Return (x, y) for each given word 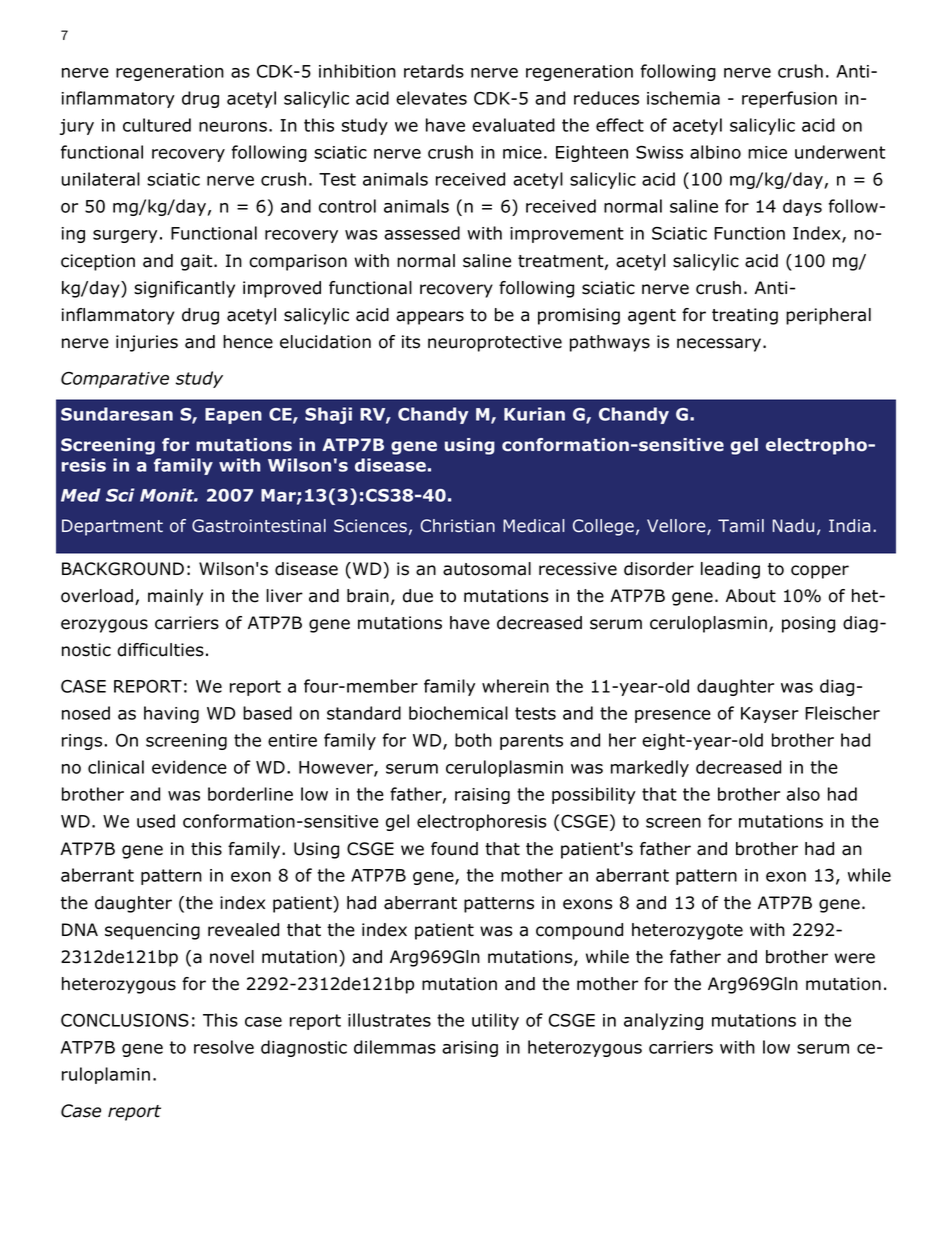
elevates (431, 98)
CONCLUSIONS (125, 1020)
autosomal (487, 569)
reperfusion (789, 99)
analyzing (663, 1021)
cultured (157, 125)
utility (495, 1021)
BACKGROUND (123, 569)
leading (730, 570)
